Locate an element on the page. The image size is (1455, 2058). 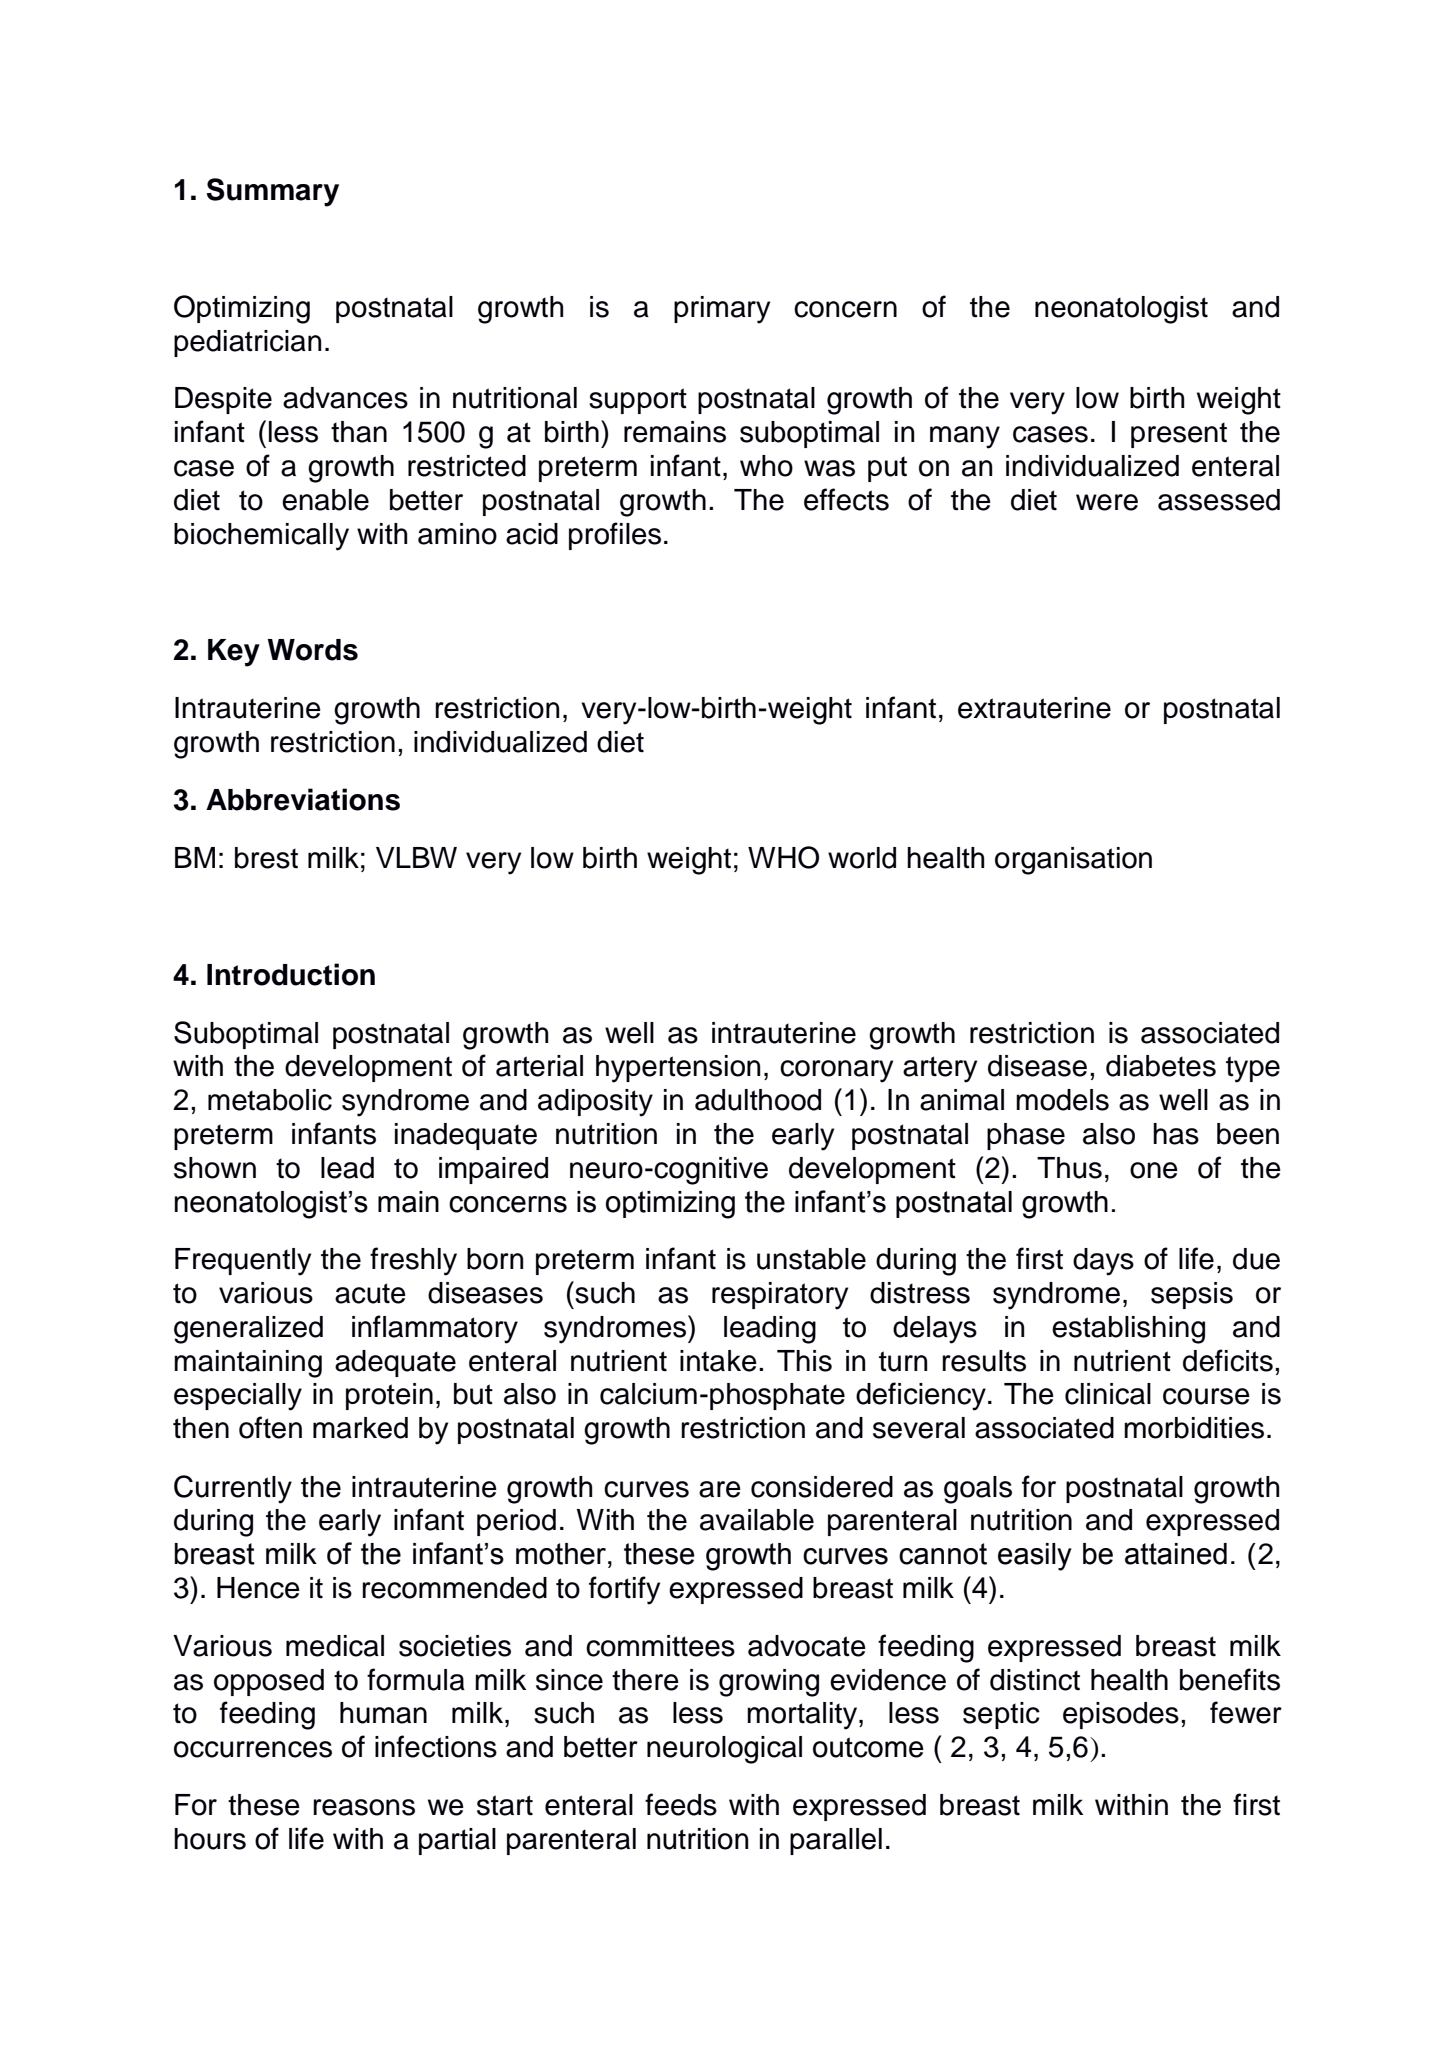
diabetes is located at coordinates (1161, 1066).
